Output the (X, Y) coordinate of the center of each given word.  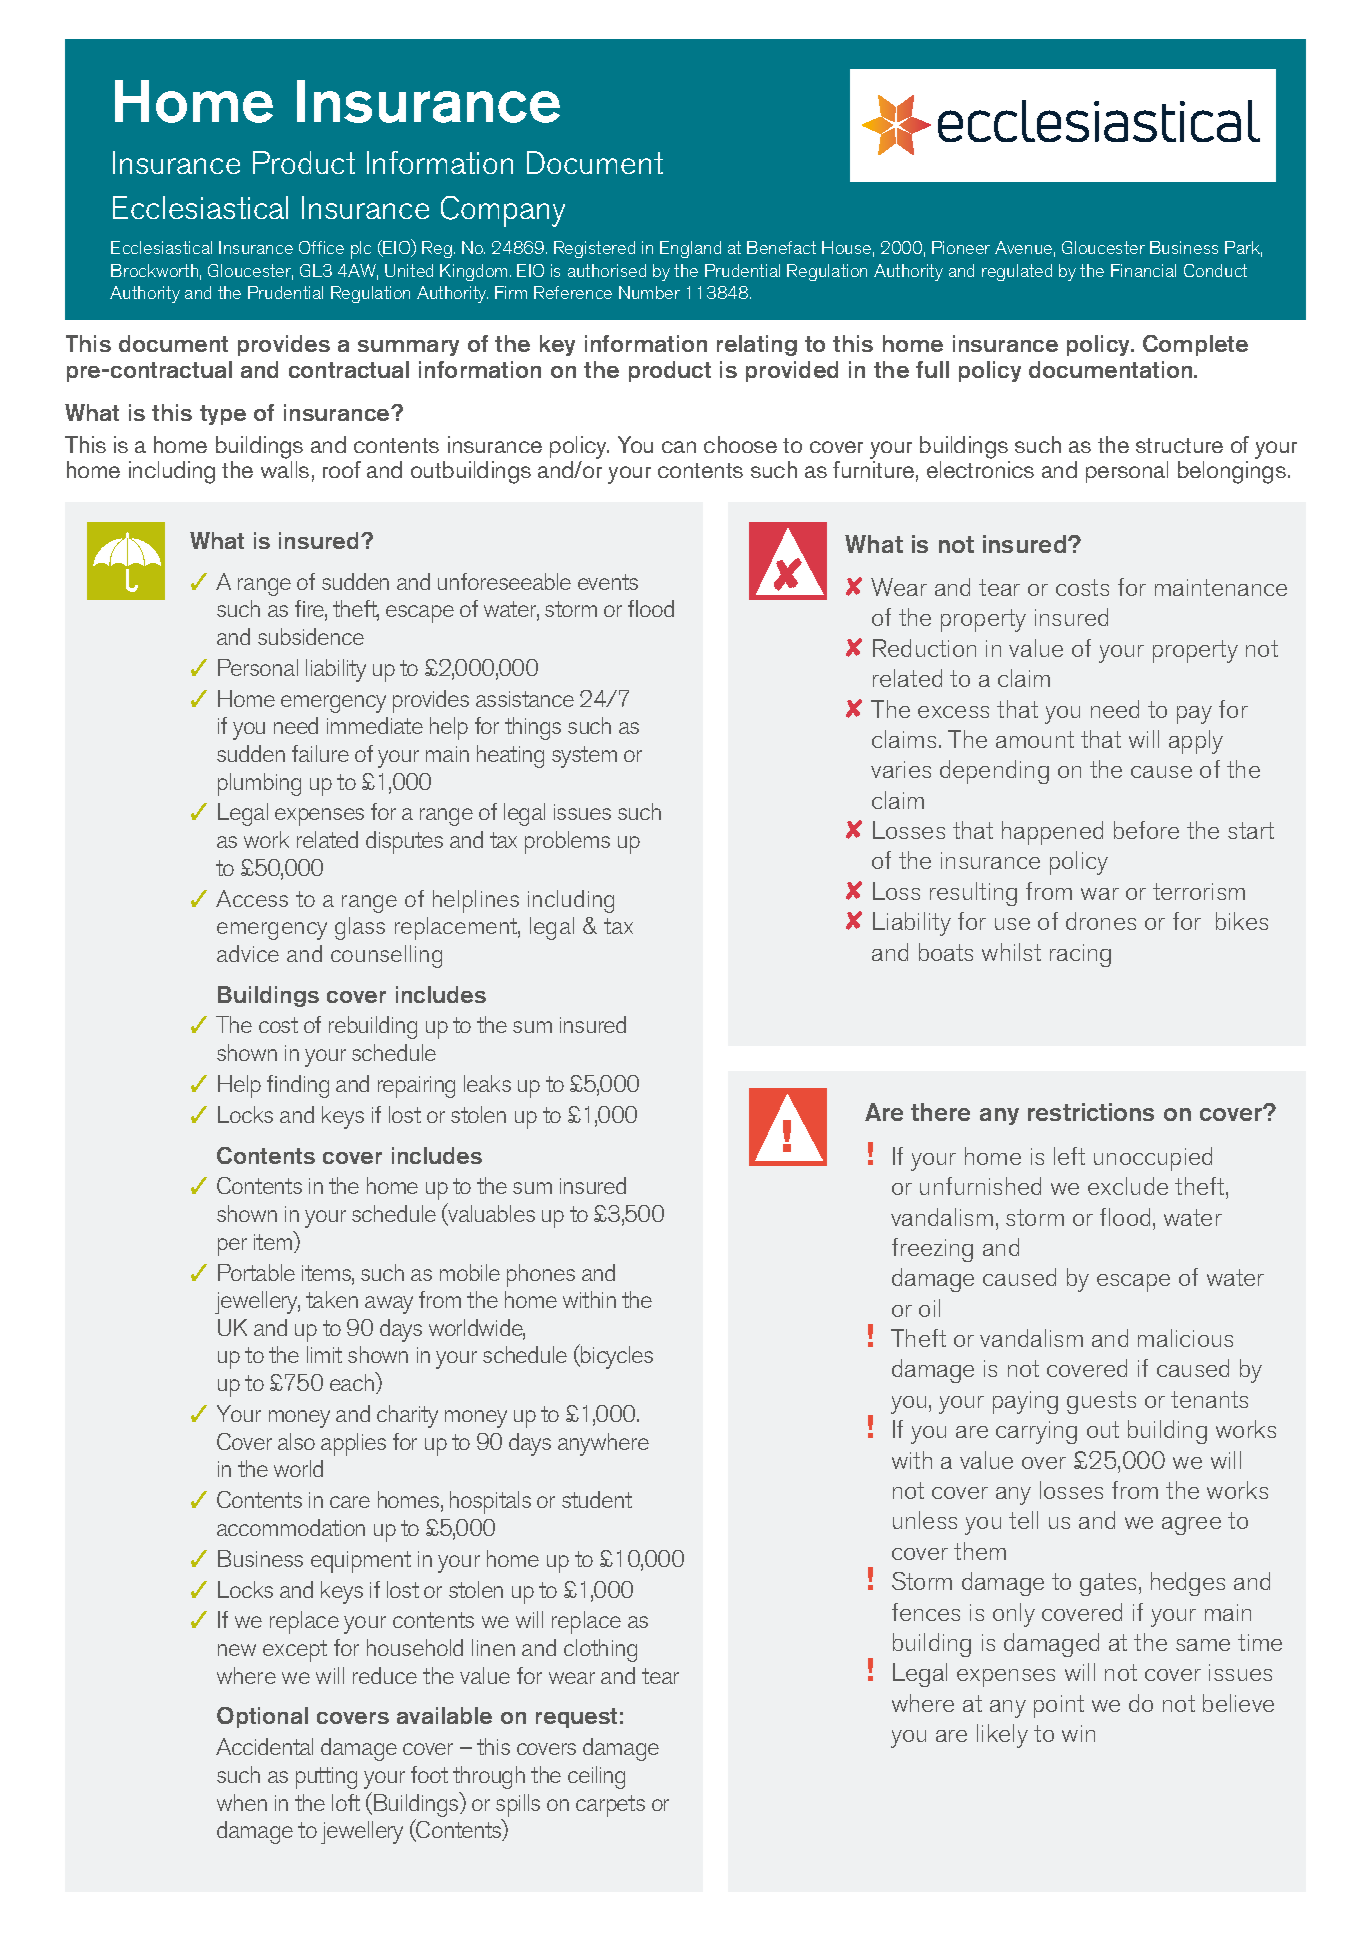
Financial (1143, 270)
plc (361, 250)
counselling (386, 956)
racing (1080, 955)
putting (326, 1778)
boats (946, 952)
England (690, 249)
